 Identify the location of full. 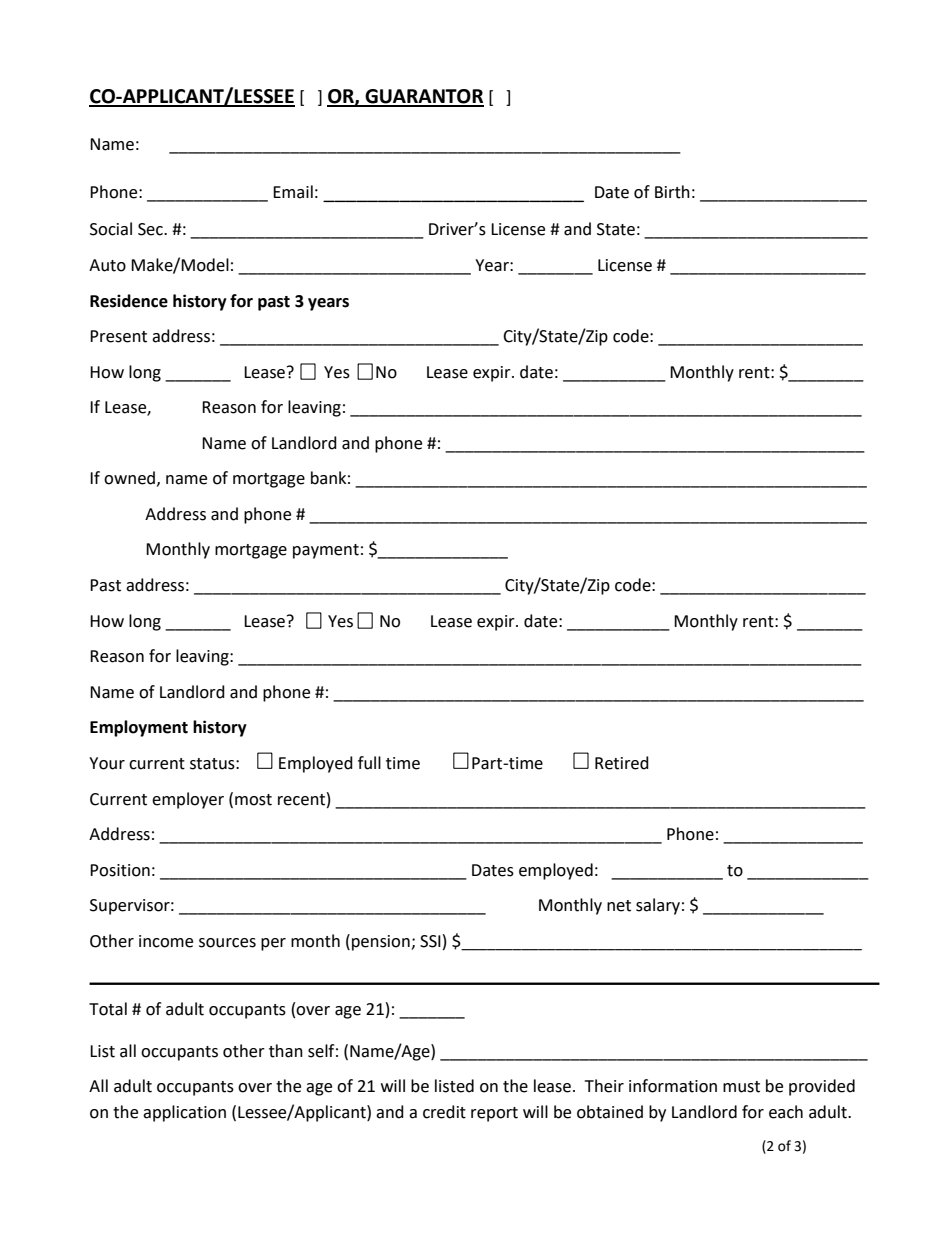
(369, 763).
